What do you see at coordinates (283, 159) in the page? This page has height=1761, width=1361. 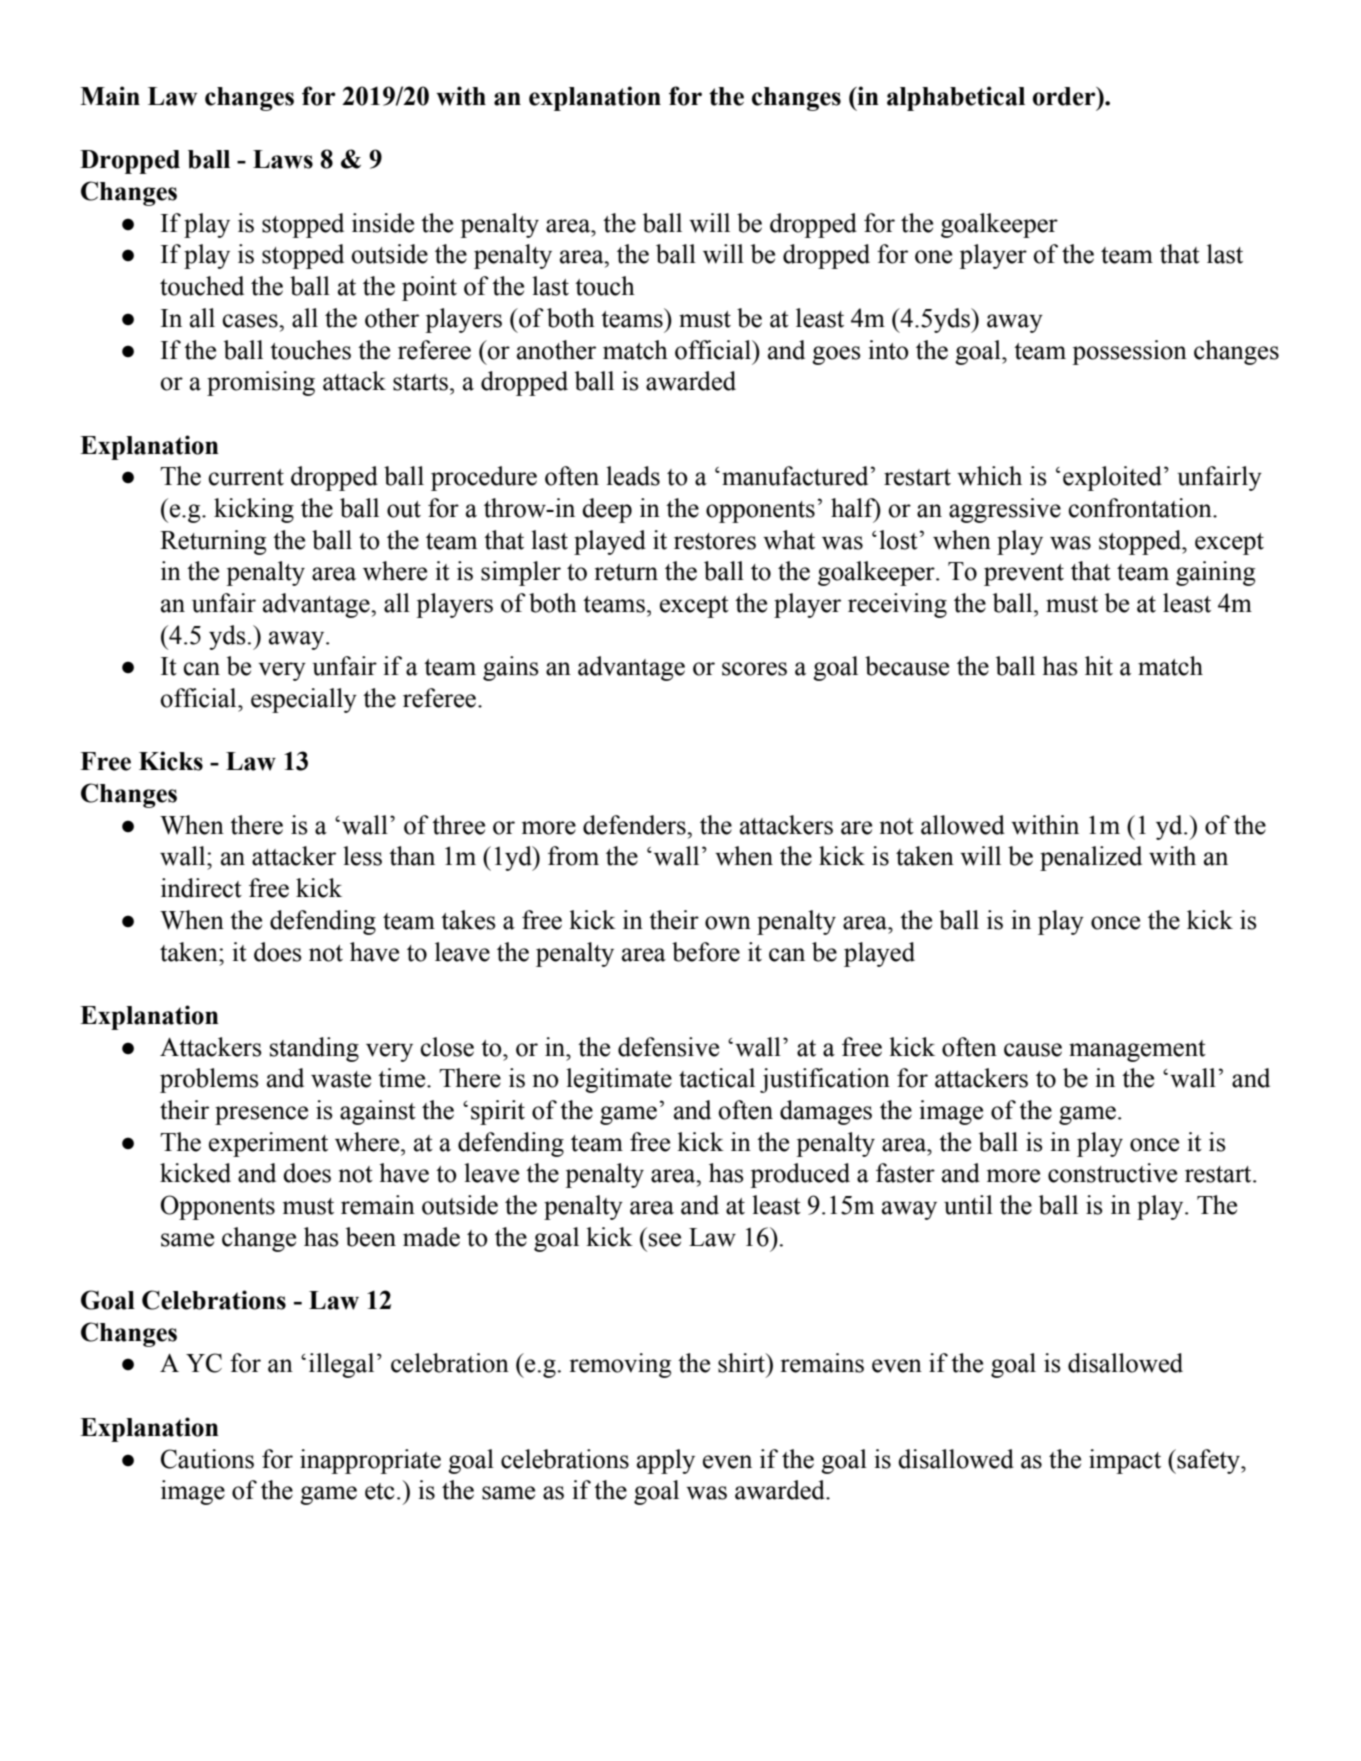 I see `Laws` at bounding box center [283, 159].
